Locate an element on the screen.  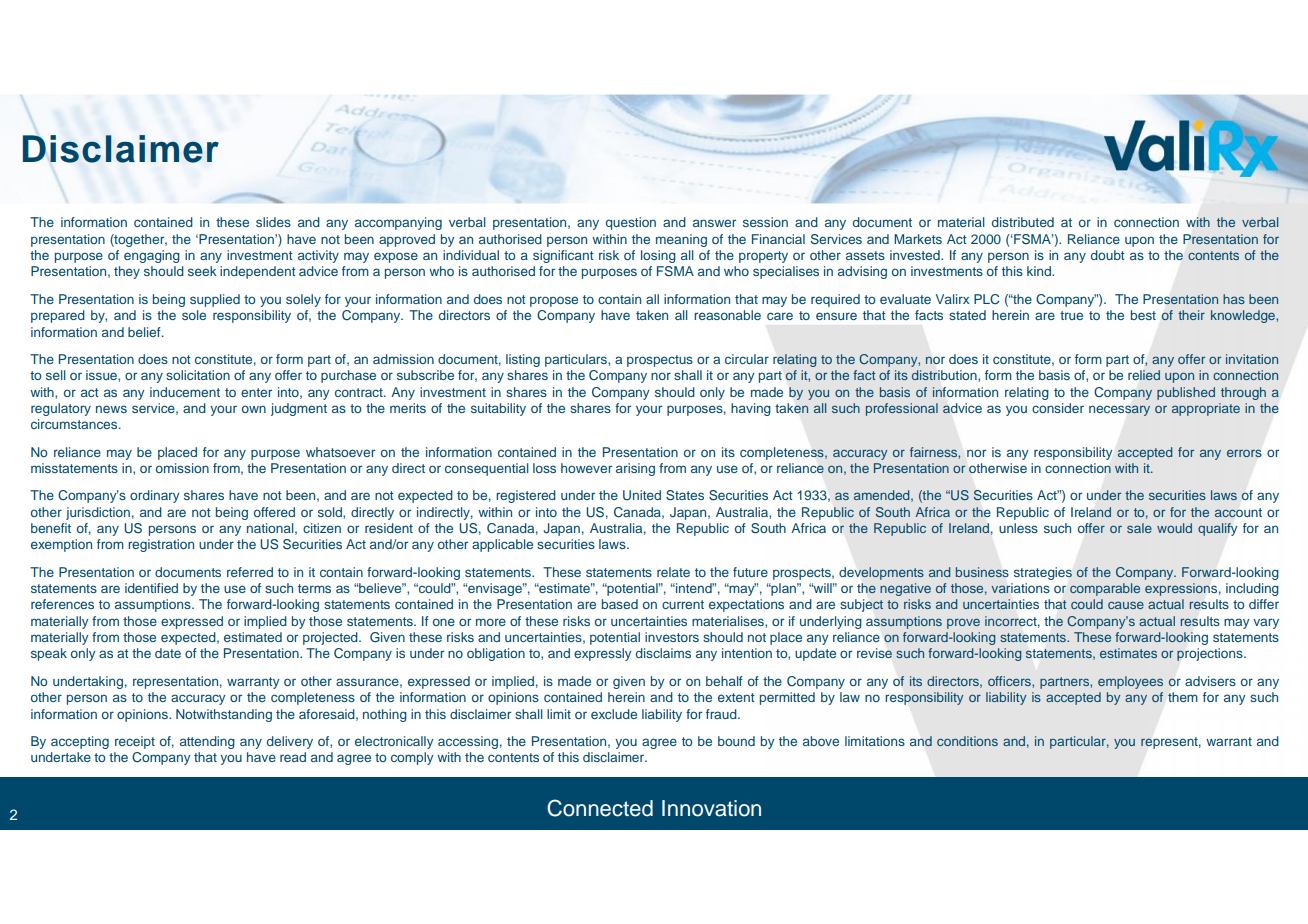
conditions is located at coordinates (967, 741).
